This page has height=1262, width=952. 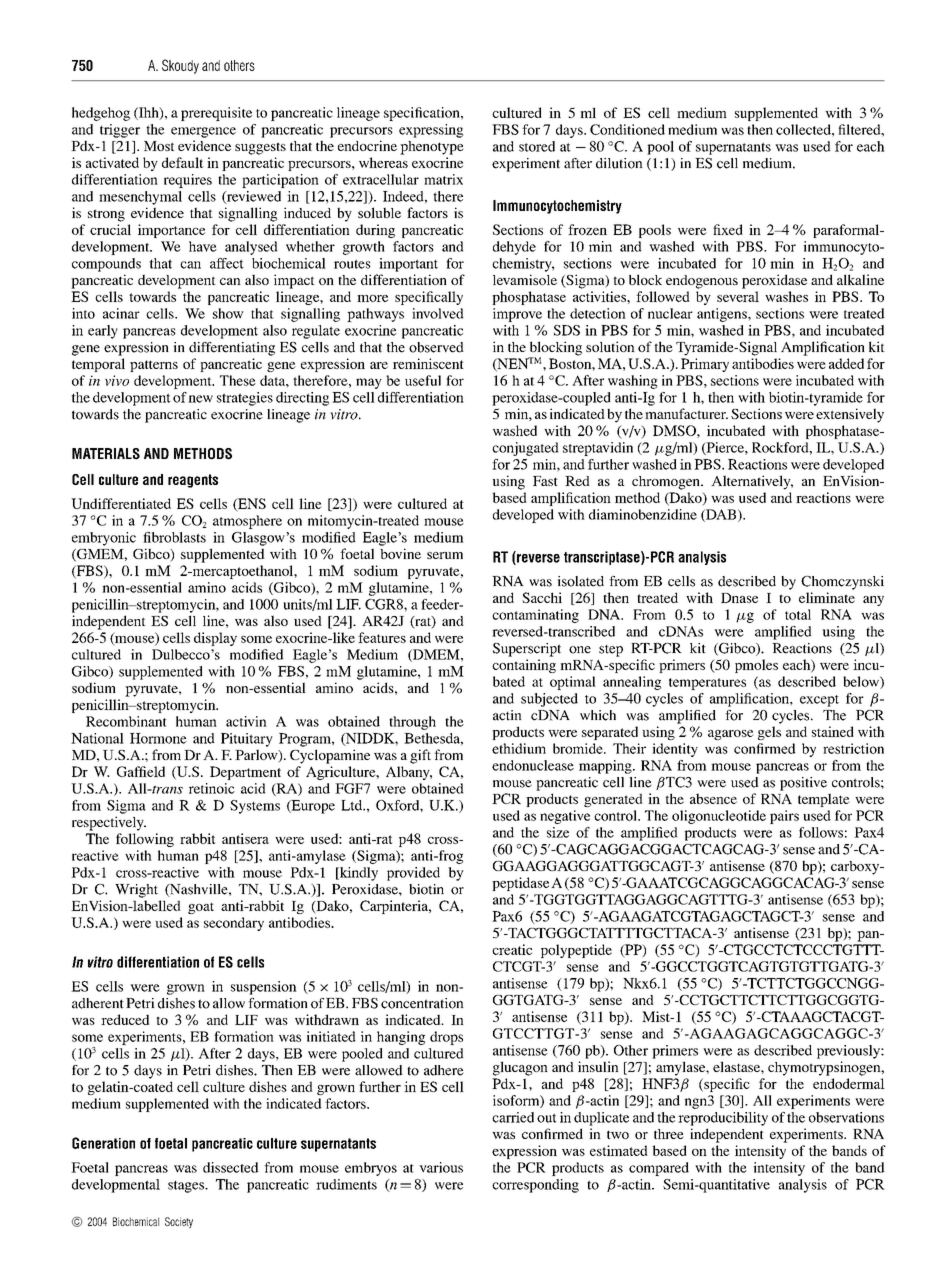 I want to click on phenotype, so click(x=432, y=148).
